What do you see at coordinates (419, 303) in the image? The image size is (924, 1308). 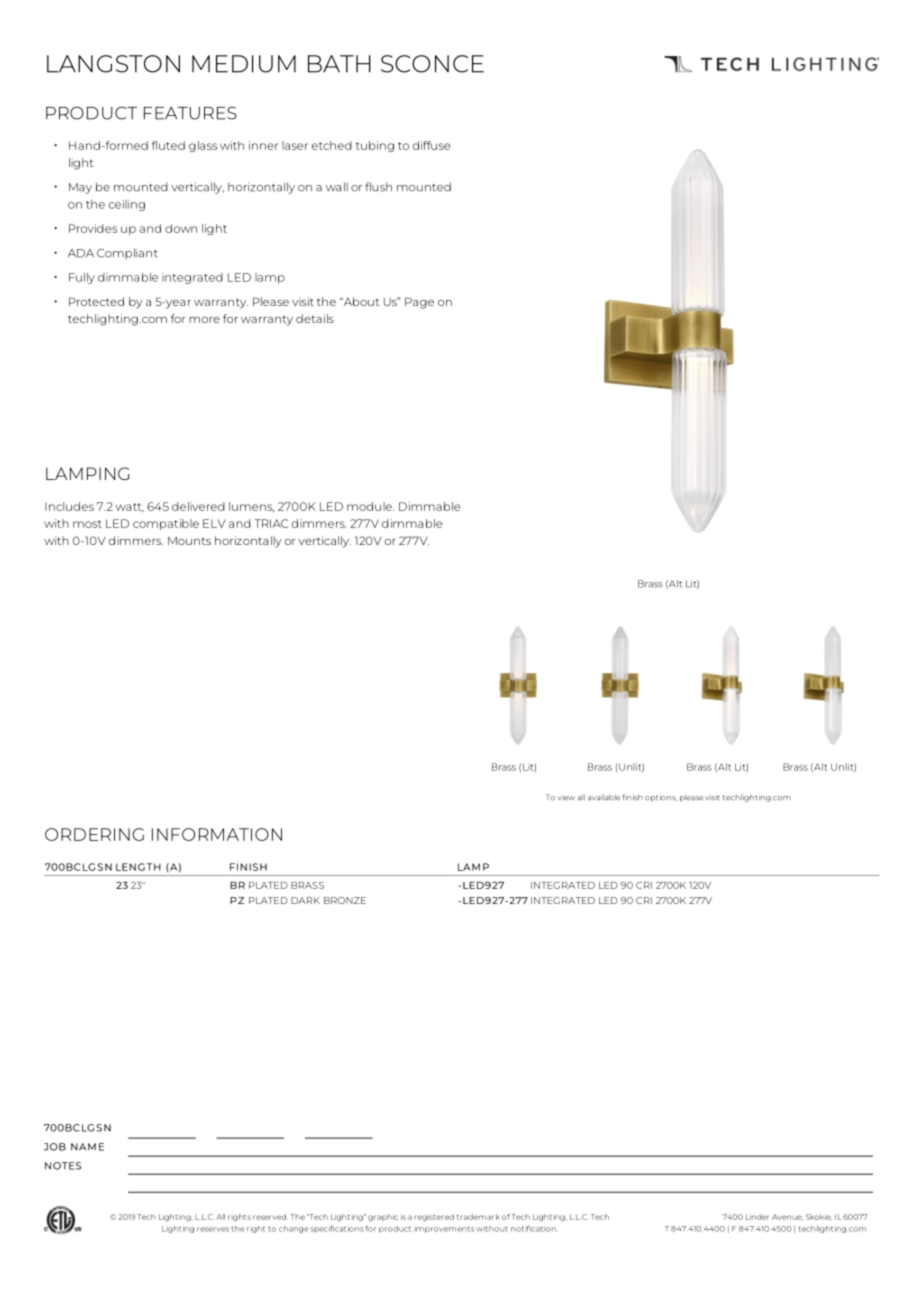 I see `Page` at bounding box center [419, 303].
